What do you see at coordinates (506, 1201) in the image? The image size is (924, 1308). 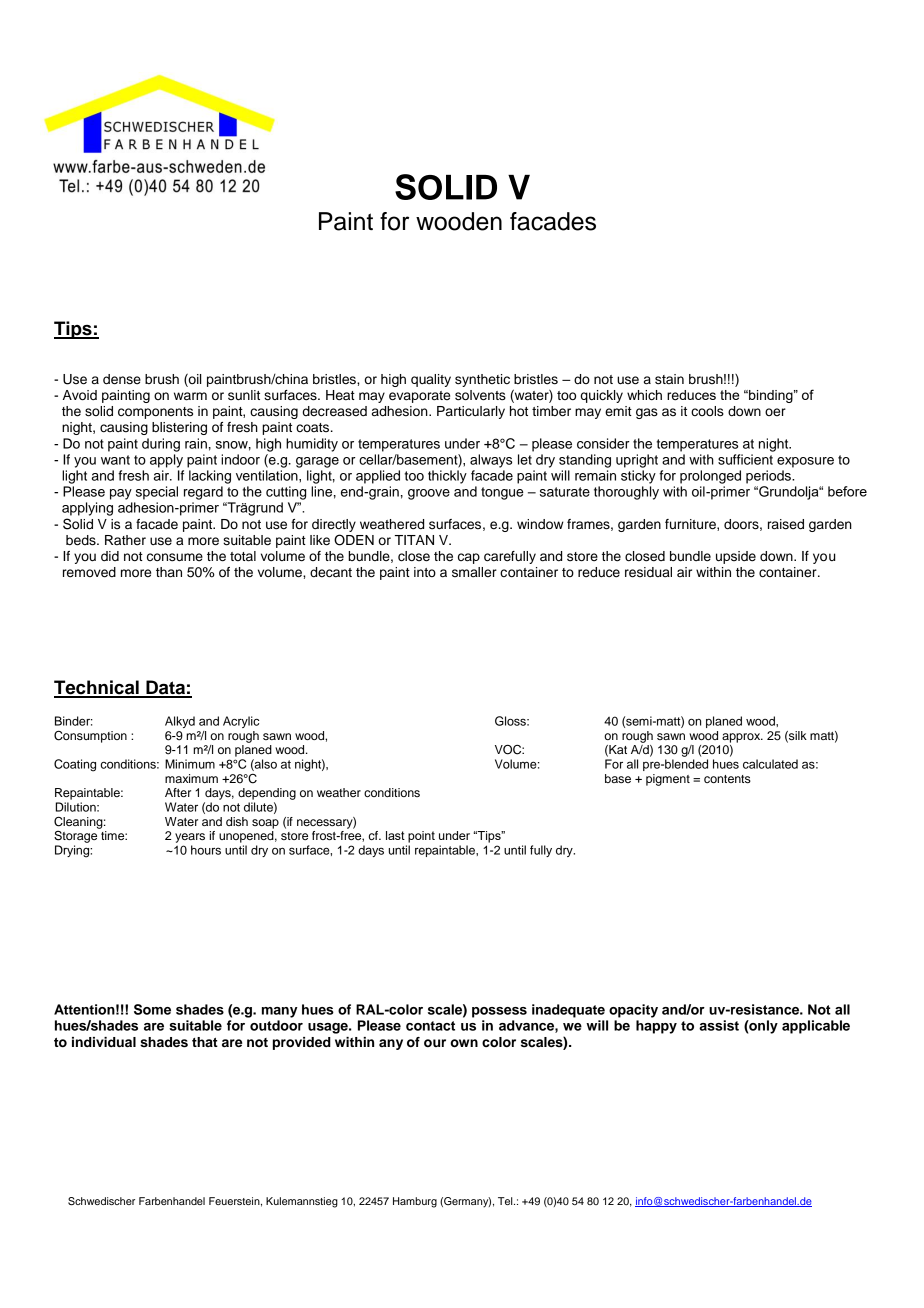 I see `Tel` at bounding box center [506, 1201].
